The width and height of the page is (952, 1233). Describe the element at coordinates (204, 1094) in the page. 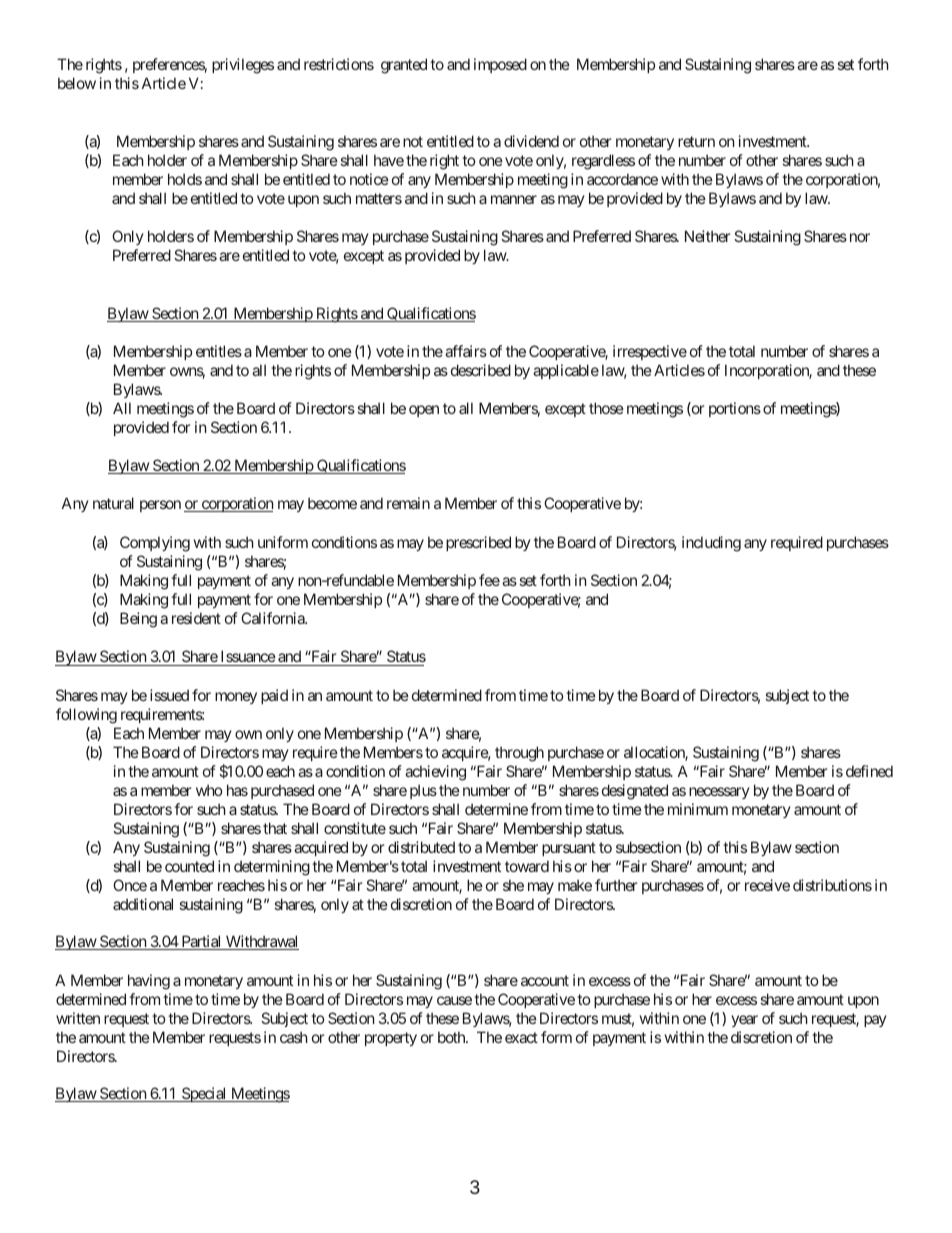

I see `Special` at that location.
